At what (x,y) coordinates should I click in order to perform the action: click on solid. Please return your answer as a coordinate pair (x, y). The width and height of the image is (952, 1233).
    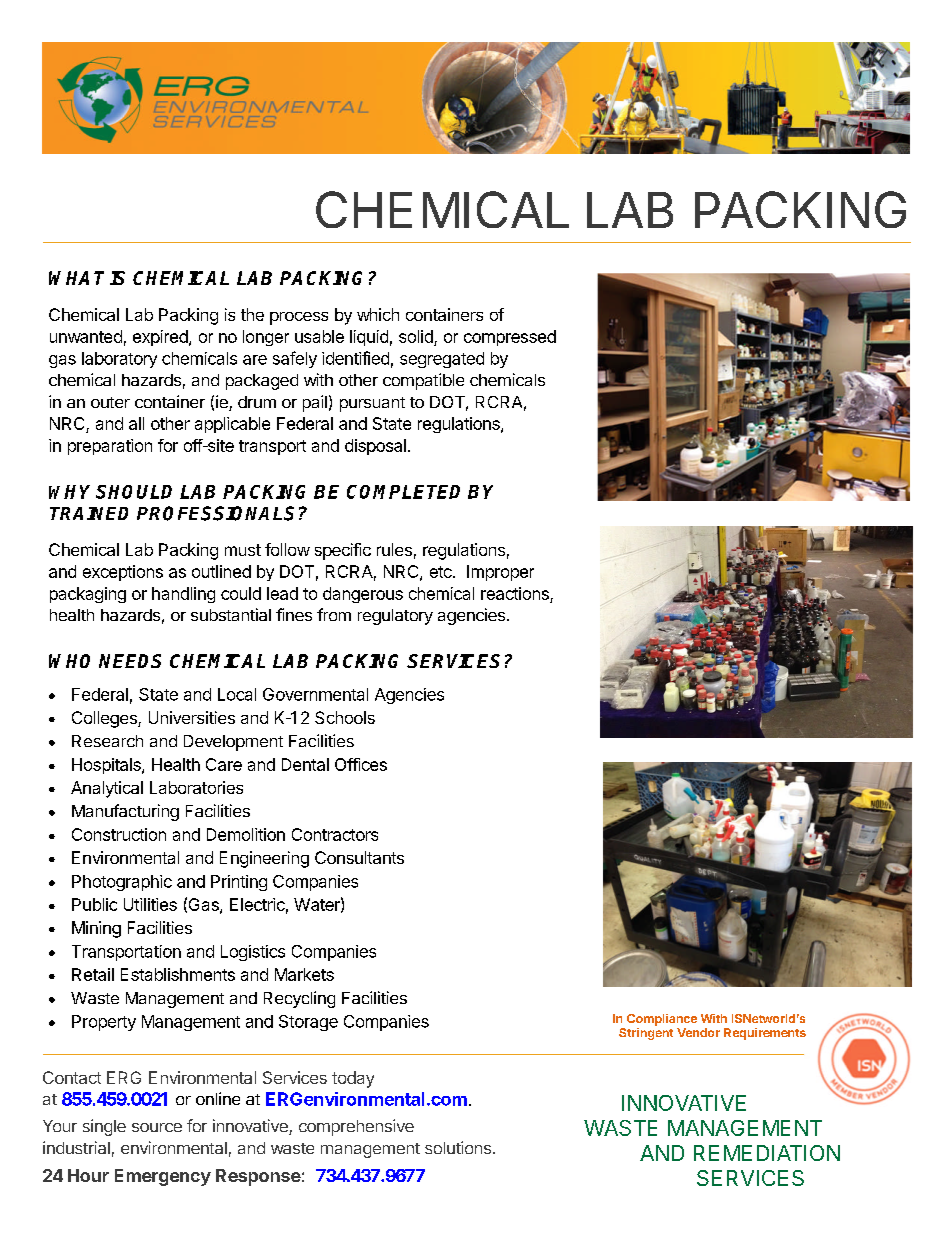
    Looking at the image, I should click on (417, 338).
